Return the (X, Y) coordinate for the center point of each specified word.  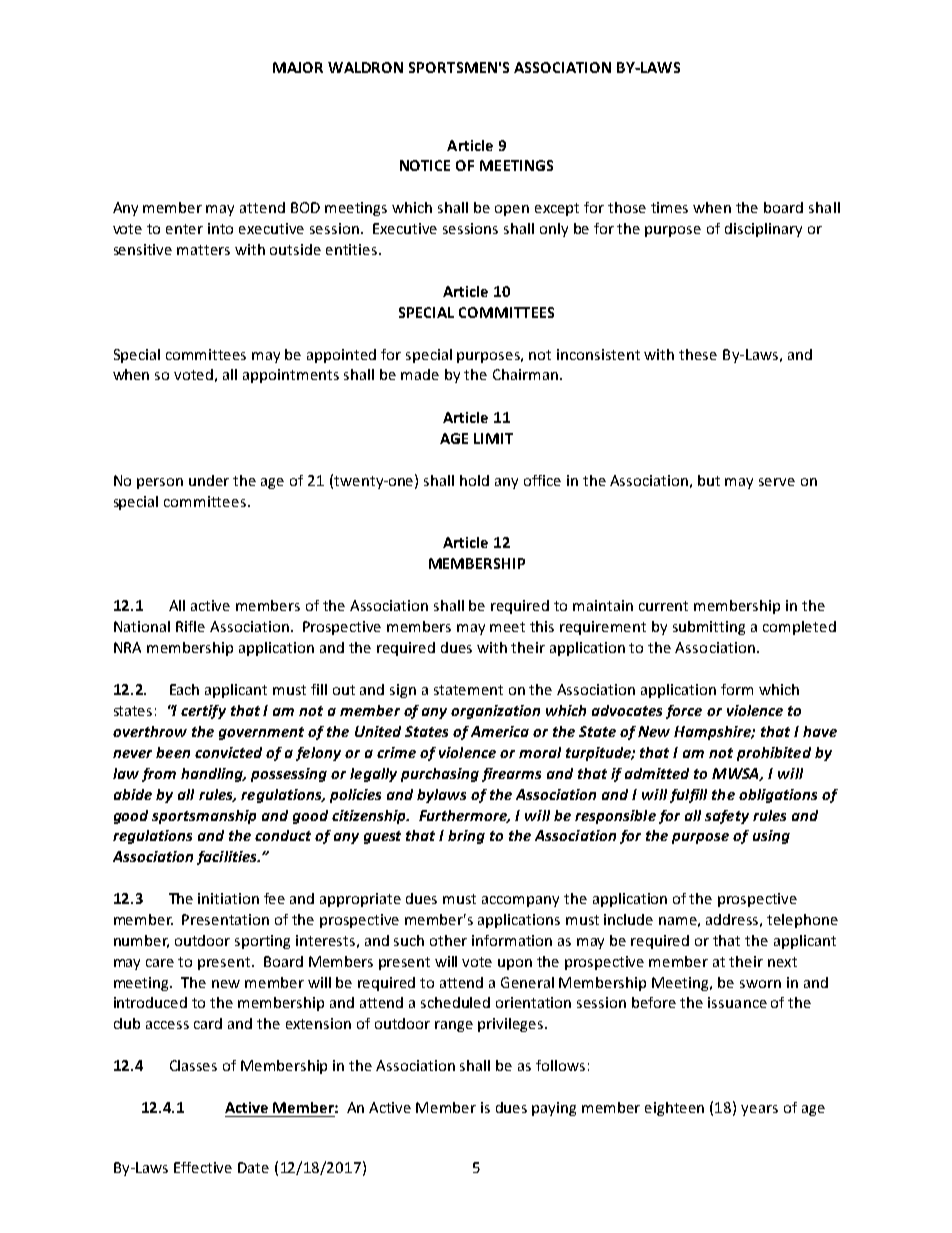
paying (554, 1109)
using (771, 837)
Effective (203, 1167)
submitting (709, 628)
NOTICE (425, 165)
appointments (291, 376)
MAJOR (298, 67)
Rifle (190, 626)
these (698, 354)
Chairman (525, 374)
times (669, 207)
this (542, 626)
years (759, 1110)
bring (466, 837)
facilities (228, 858)
